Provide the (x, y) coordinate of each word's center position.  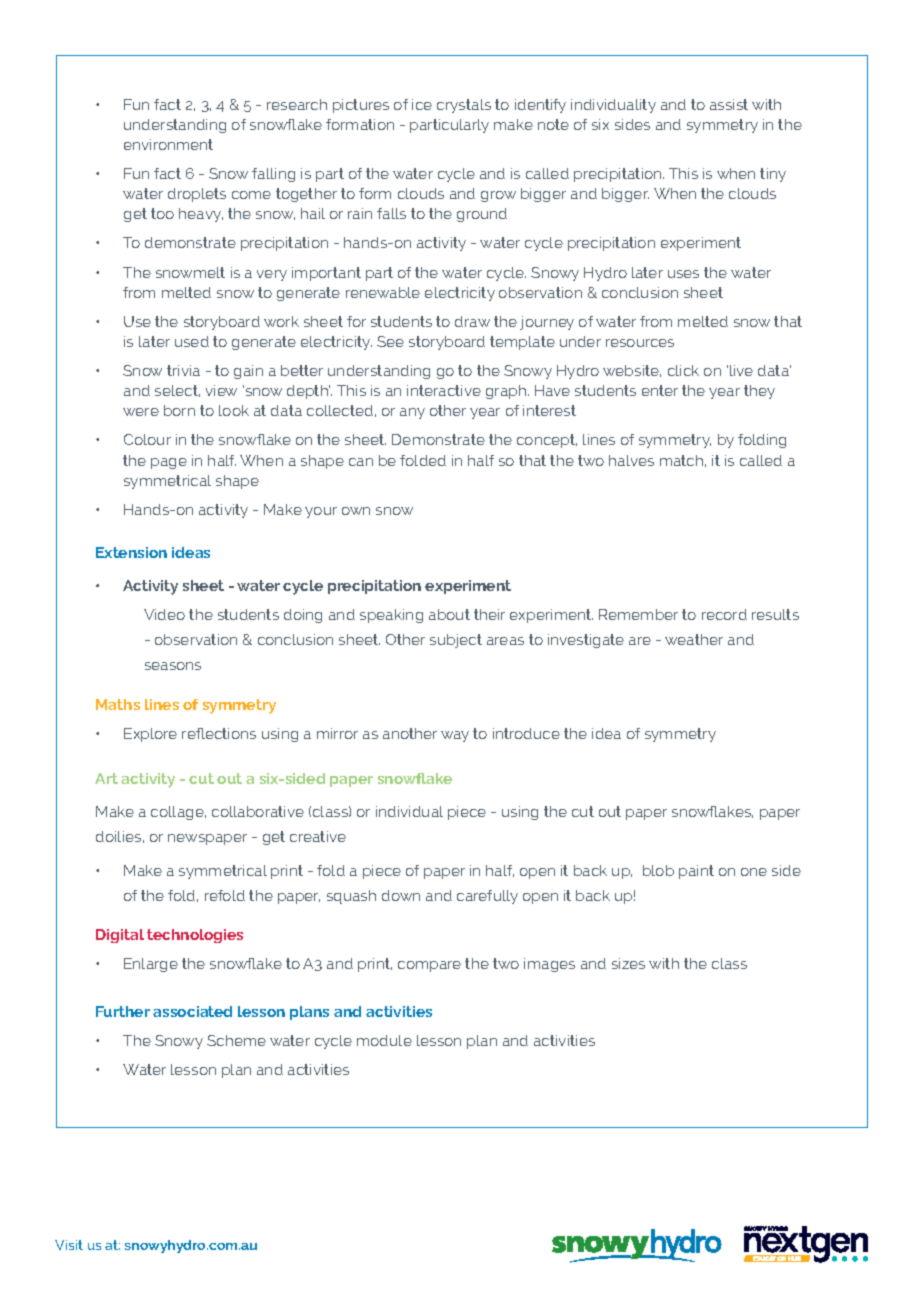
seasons (173, 666)
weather (694, 639)
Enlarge (151, 965)
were (141, 412)
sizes (628, 963)
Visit (69, 1245)
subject (456, 641)
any (412, 413)
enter (660, 390)
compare (429, 966)
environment (168, 144)
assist (729, 104)
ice (422, 104)
